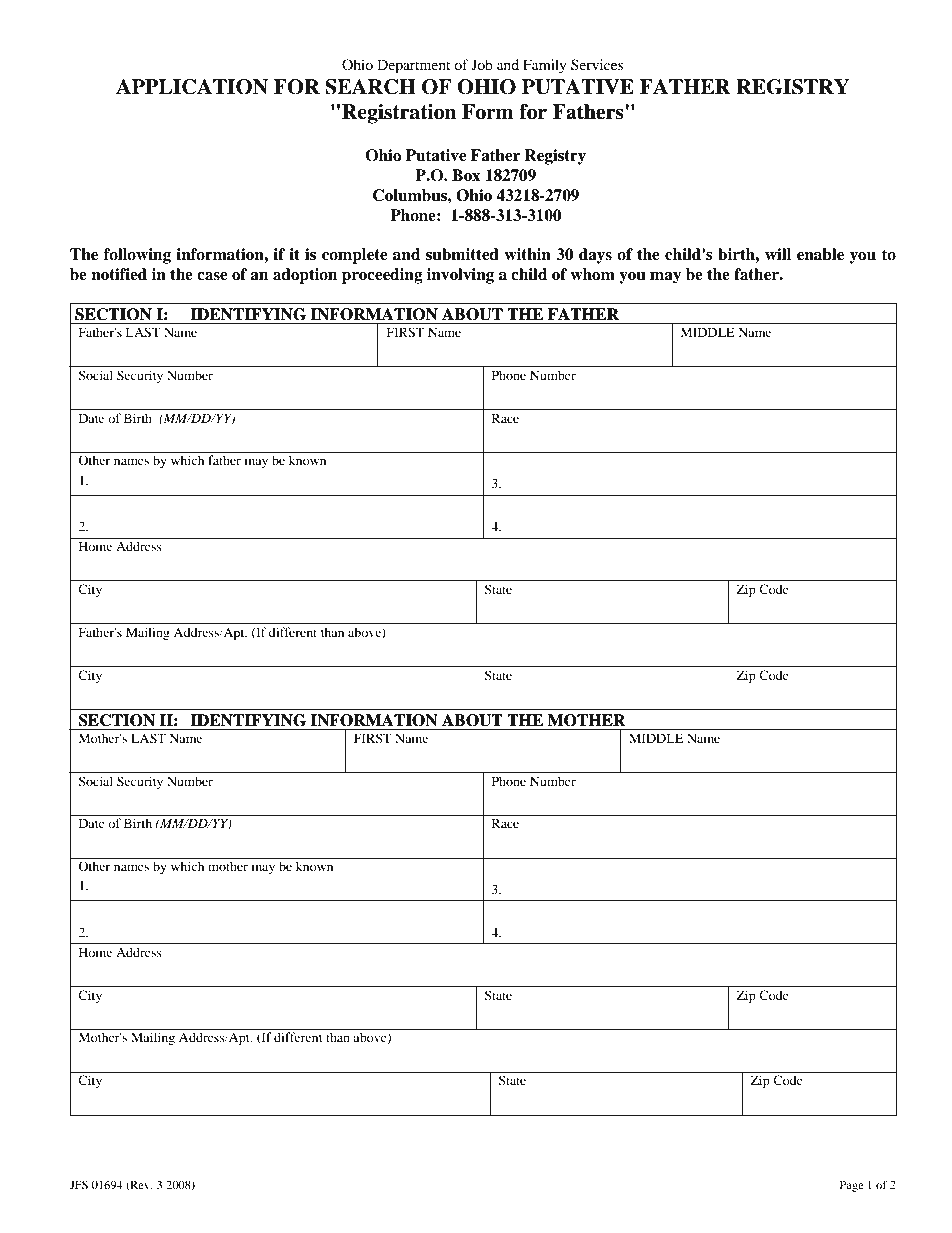 The height and width of the page is (1233, 952). I want to click on JFS, so click(79, 1184).
